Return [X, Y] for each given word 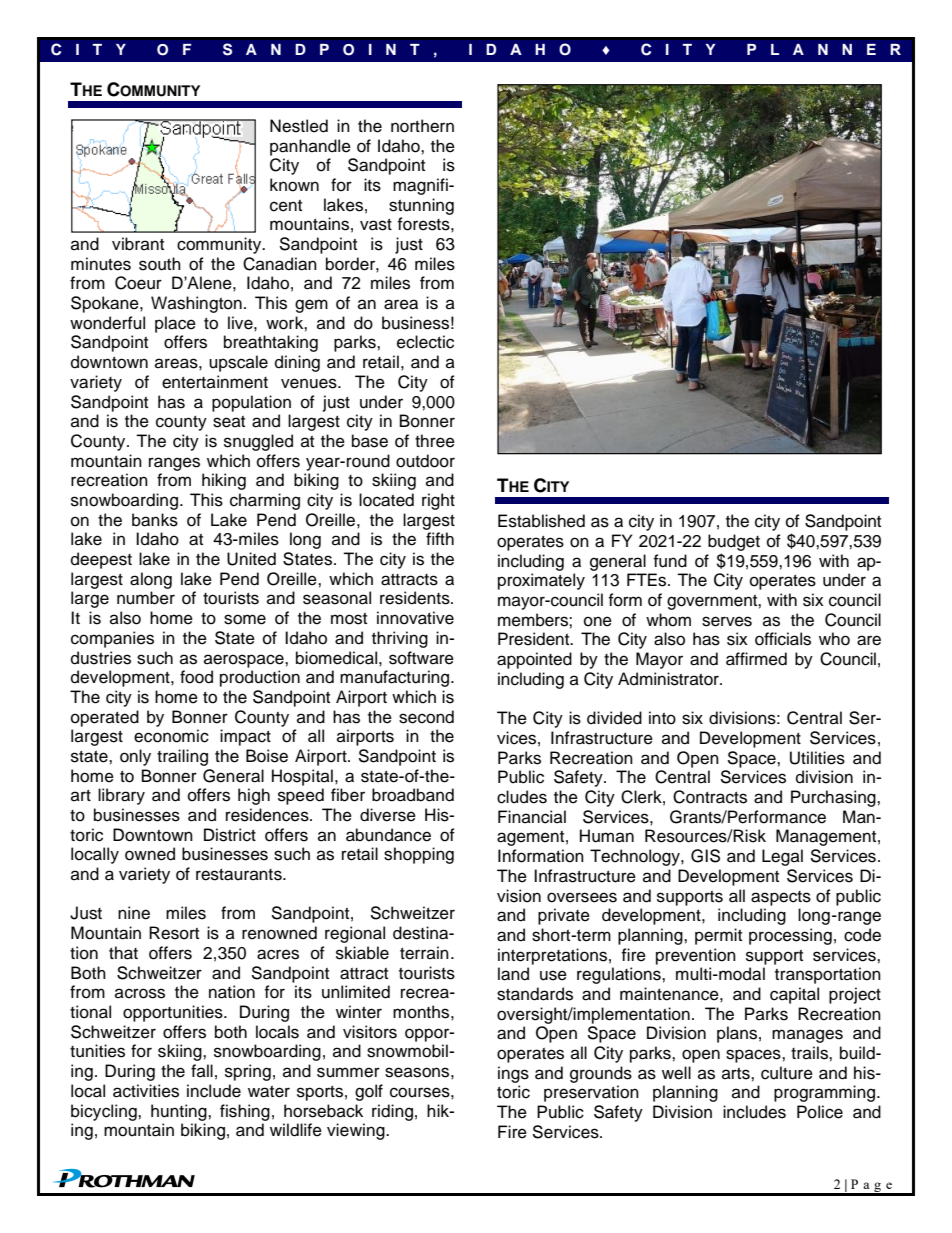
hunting [180, 1112]
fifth [440, 538]
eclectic [425, 342]
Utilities [817, 758]
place [175, 324]
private [564, 916]
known [294, 185]
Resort [174, 933]
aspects [781, 898]
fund [670, 561]
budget [734, 542]
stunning [421, 206]
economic [171, 736]
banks [155, 520]
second [426, 717]
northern [422, 126]
